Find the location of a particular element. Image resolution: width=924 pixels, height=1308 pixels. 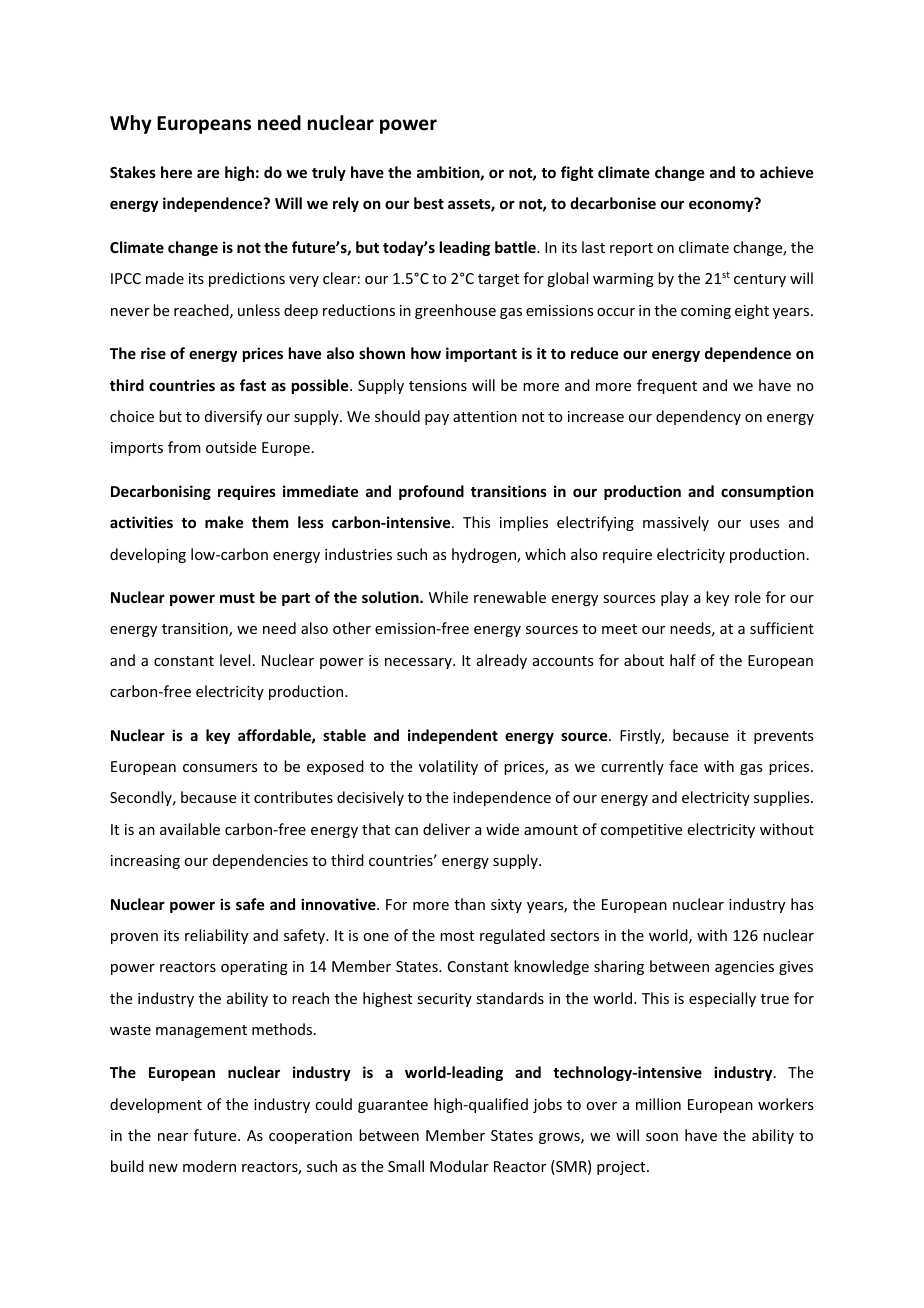

diversify is located at coordinates (233, 417).
